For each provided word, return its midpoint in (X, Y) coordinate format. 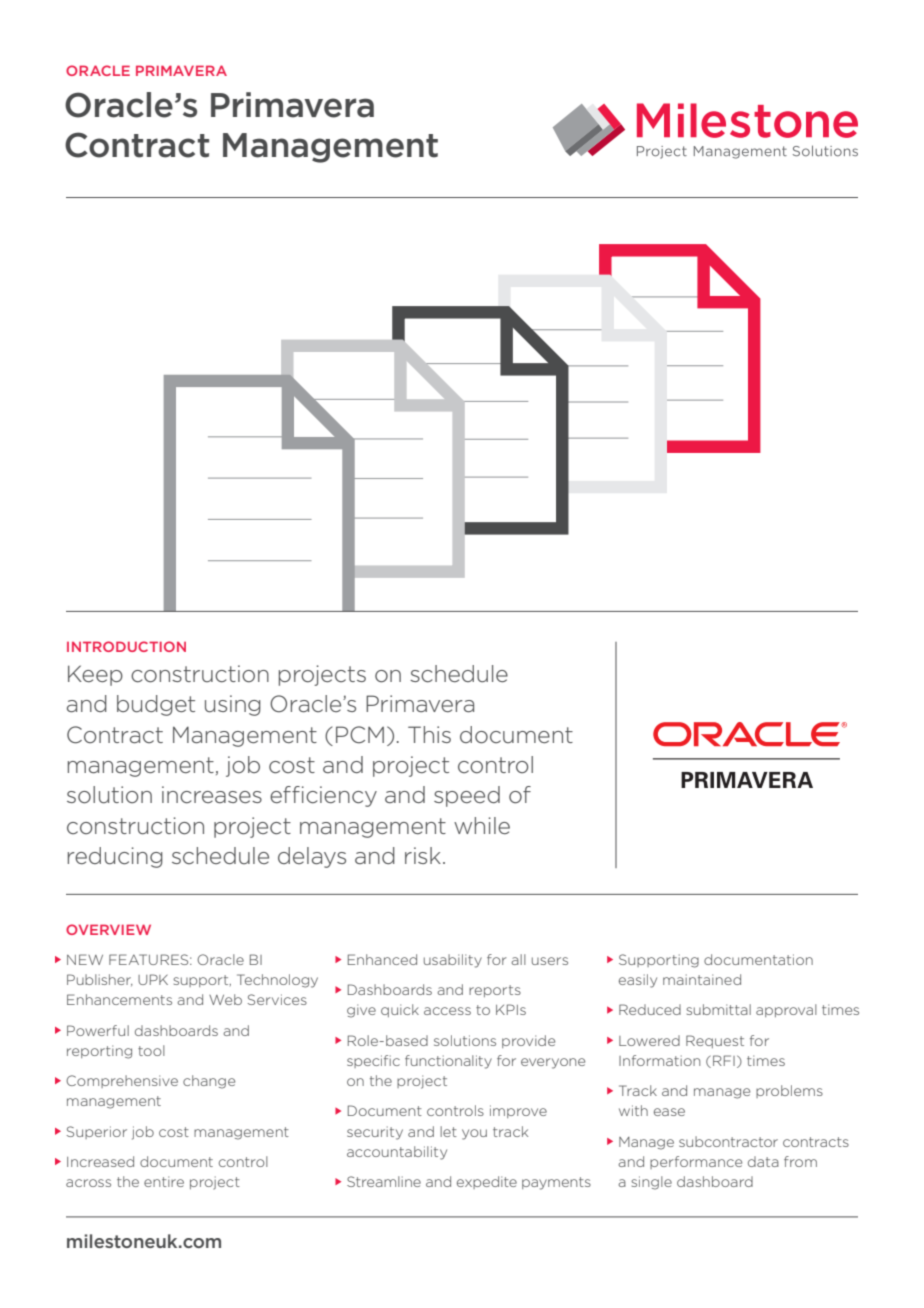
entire (164, 1181)
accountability (397, 1153)
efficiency (323, 796)
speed (467, 796)
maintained (702, 979)
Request (715, 1041)
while (482, 825)
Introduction (126, 646)
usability (453, 961)
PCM (360, 735)
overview (108, 929)
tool (151, 1050)
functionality (448, 1062)
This (429, 734)
